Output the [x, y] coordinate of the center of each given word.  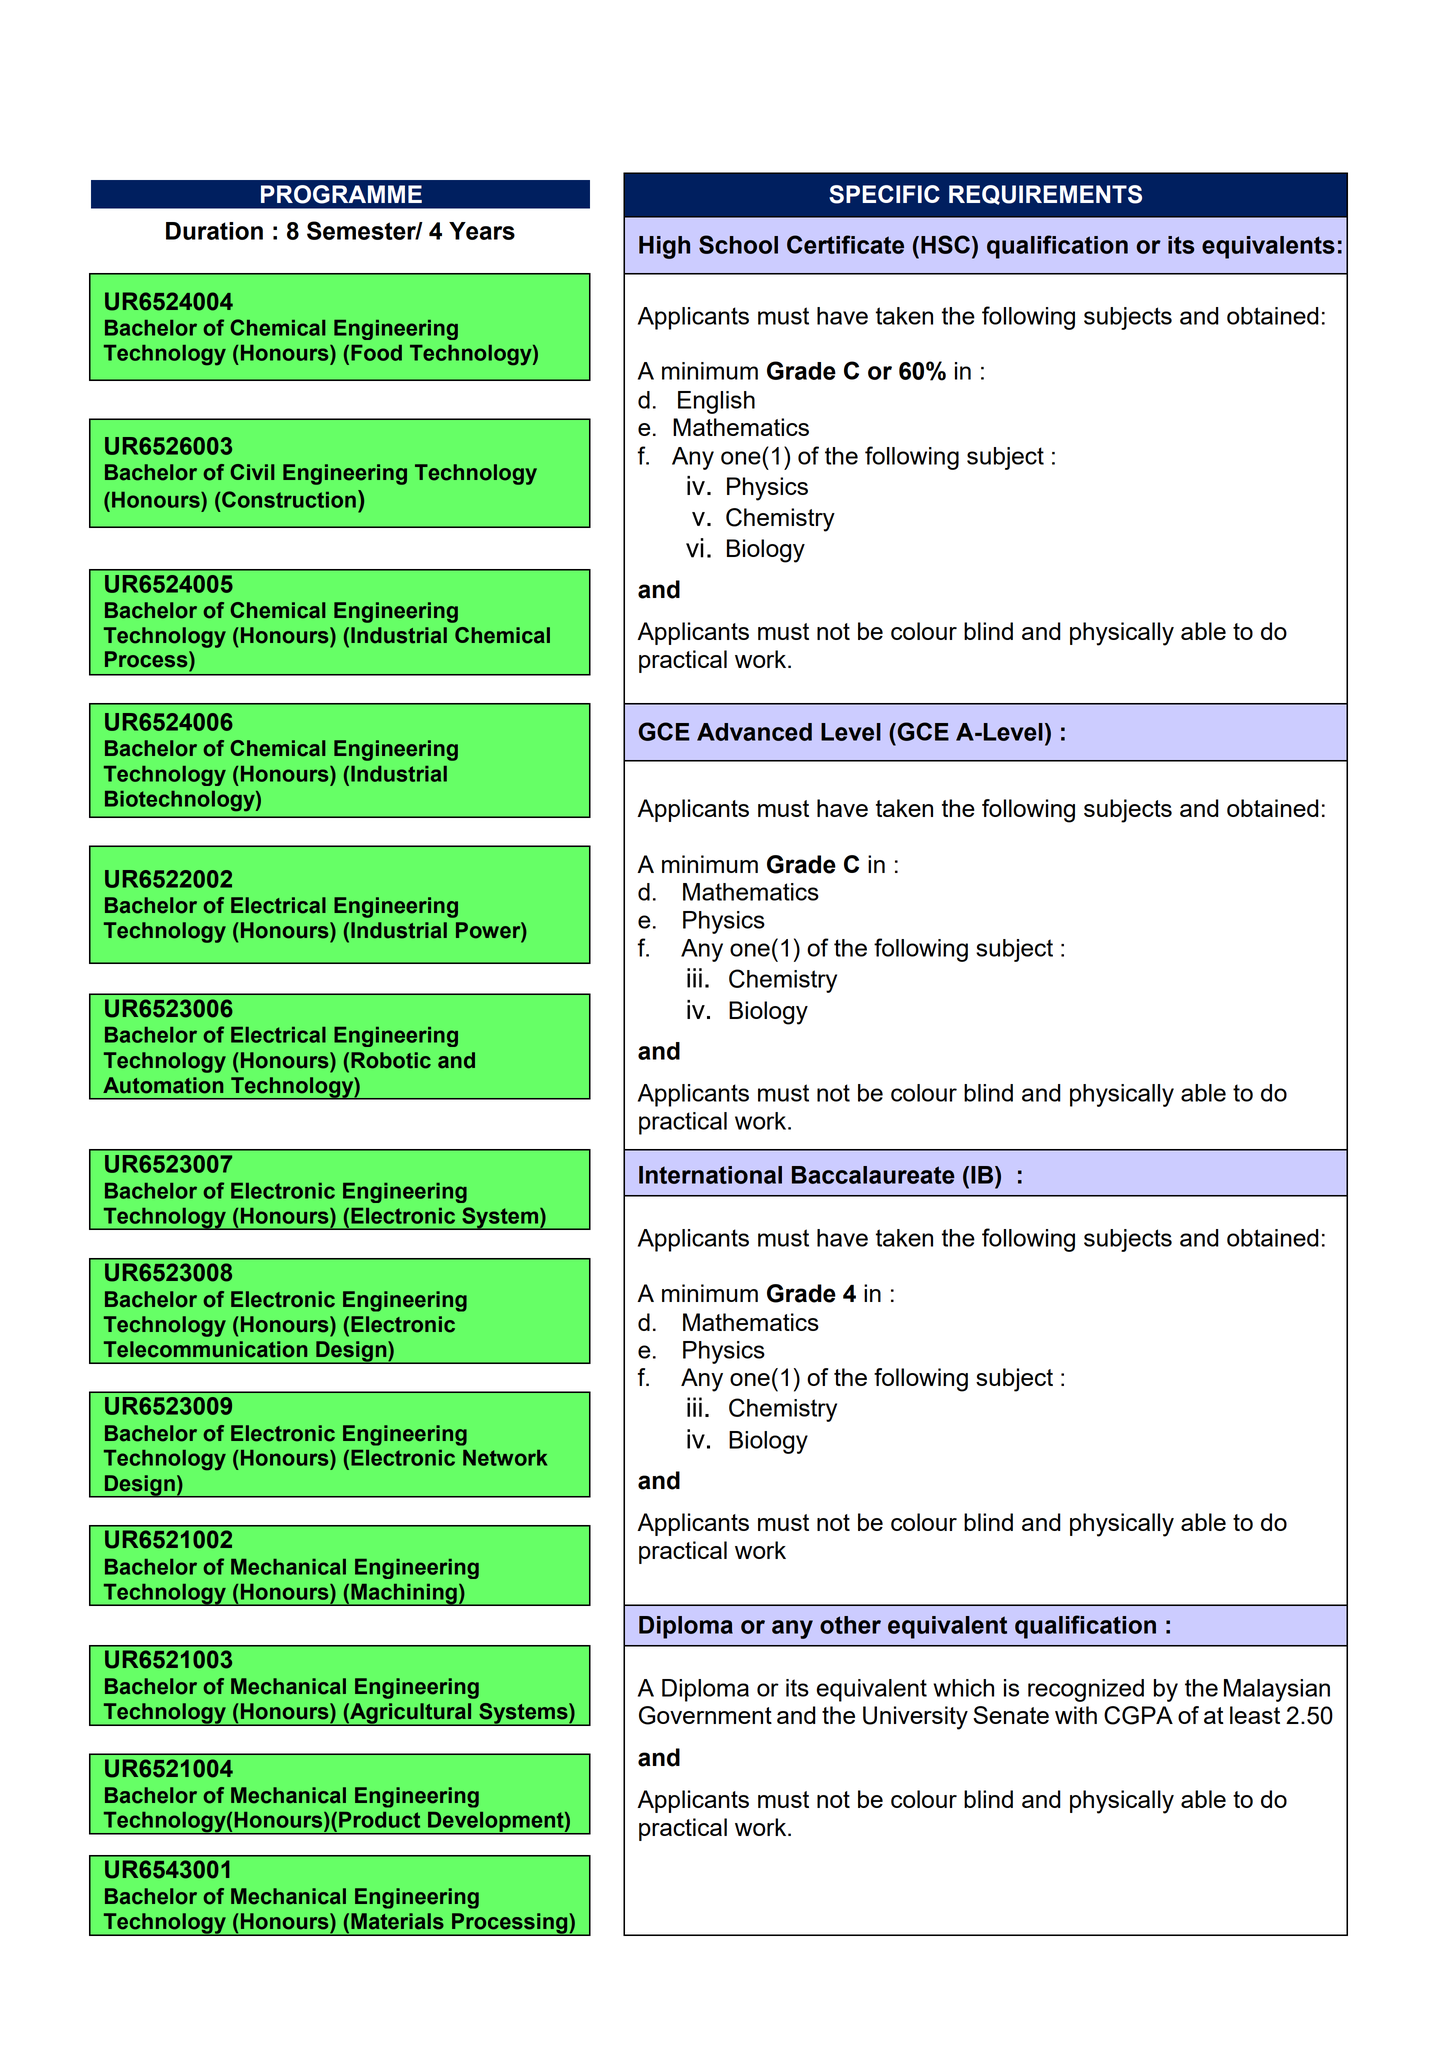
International [710, 1175]
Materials [397, 1921]
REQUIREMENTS [1045, 195]
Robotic [391, 1060]
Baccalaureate [873, 1175]
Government [705, 1715]
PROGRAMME [341, 194]
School [738, 244]
